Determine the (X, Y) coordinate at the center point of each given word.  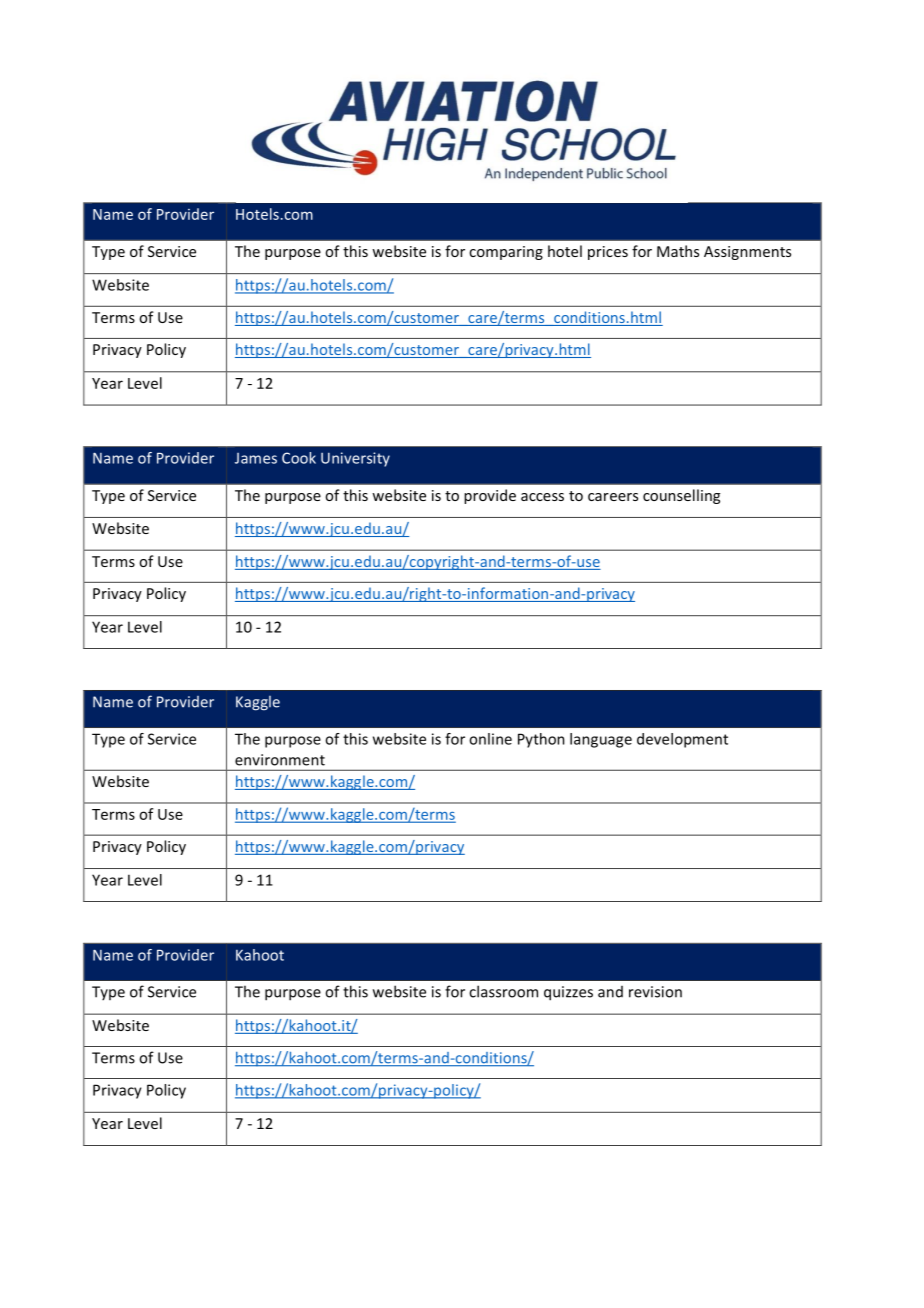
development (682, 740)
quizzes (568, 993)
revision (655, 992)
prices (608, 253)
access (542, 497)
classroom (503, 991)
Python (541, 740)
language (601, 740)
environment (280, 760)
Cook (299, 458)
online (490, 739)
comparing (506, 253)
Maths (678, 251)
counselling (681, 496)
